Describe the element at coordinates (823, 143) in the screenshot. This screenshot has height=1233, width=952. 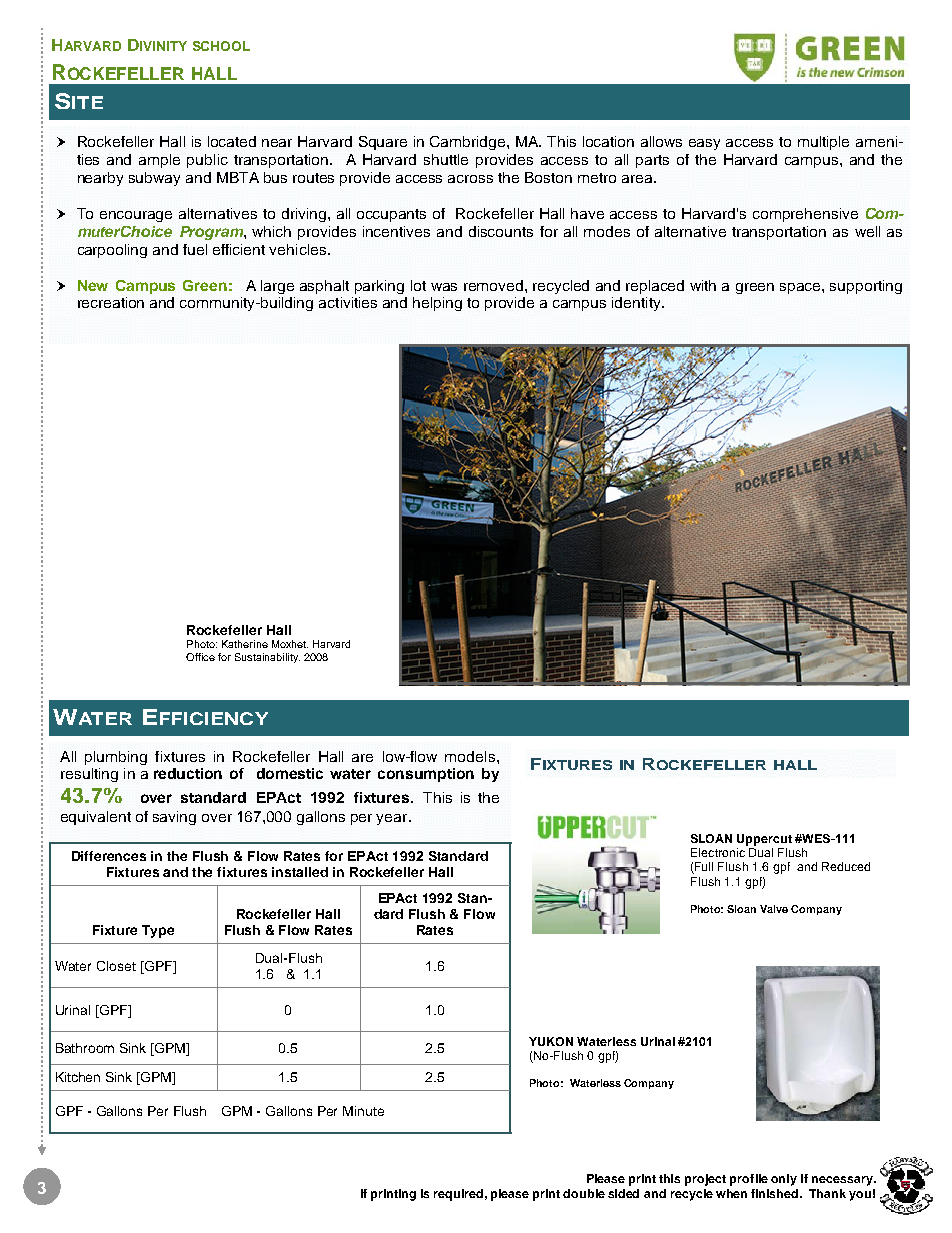
I see `multiple` at that location.
